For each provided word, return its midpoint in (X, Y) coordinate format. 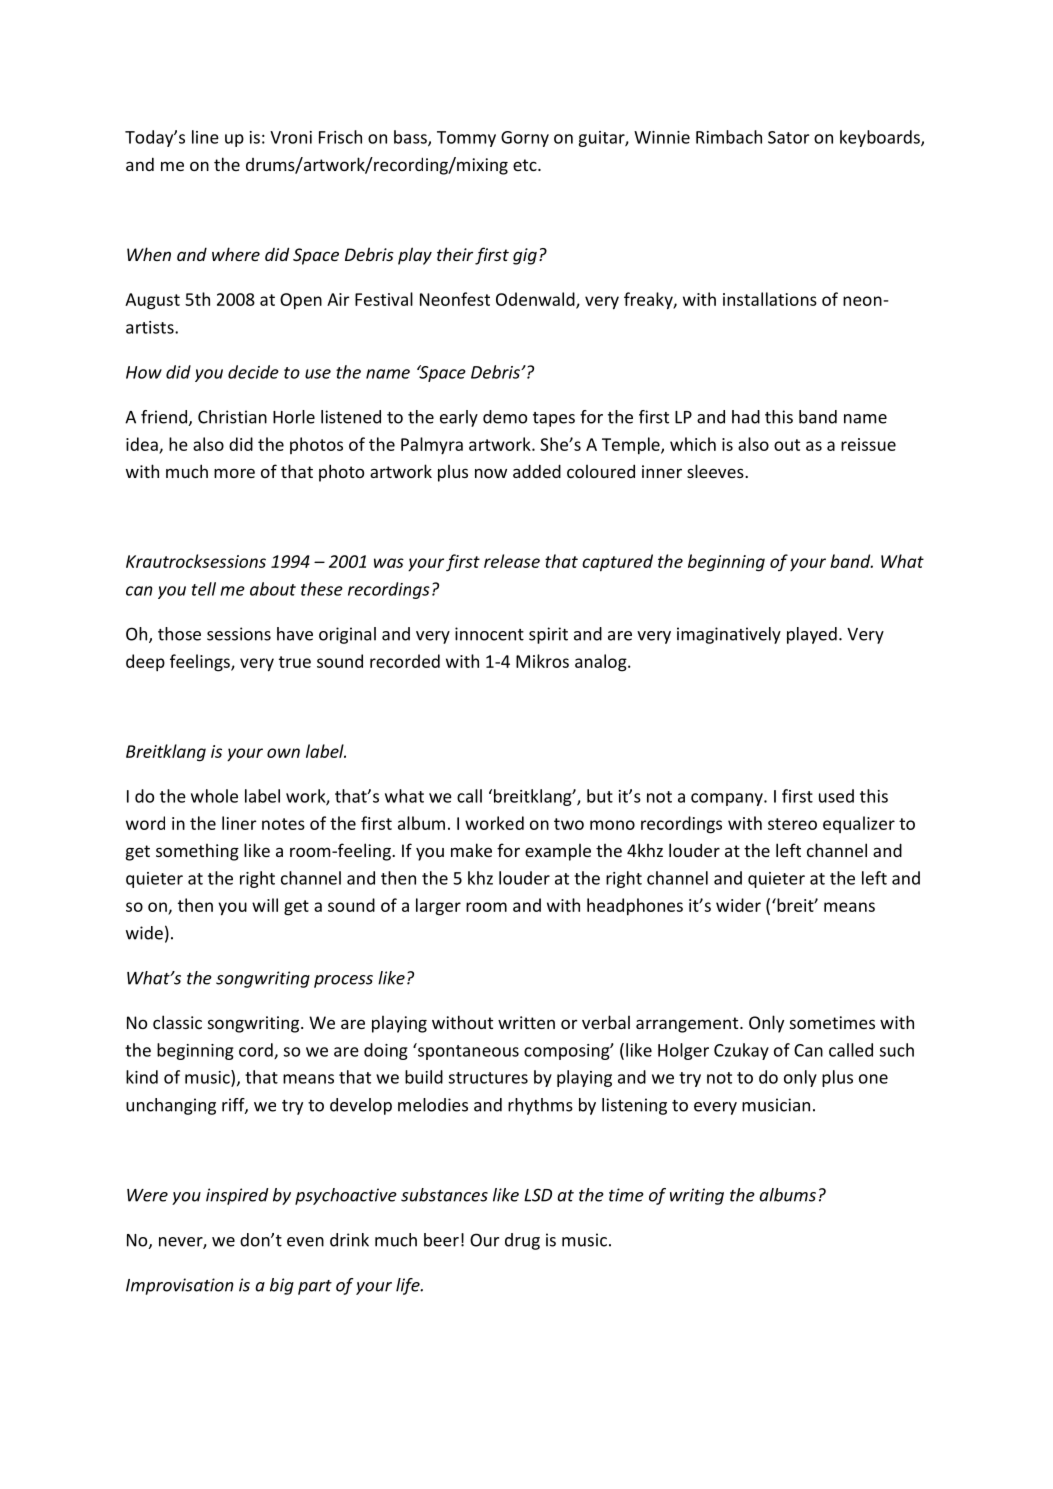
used (836, 796)
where (236, 254)
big (282, 1286)
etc (526, 165)
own (283, 753)
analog (602, 663)
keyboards (881, 138)
